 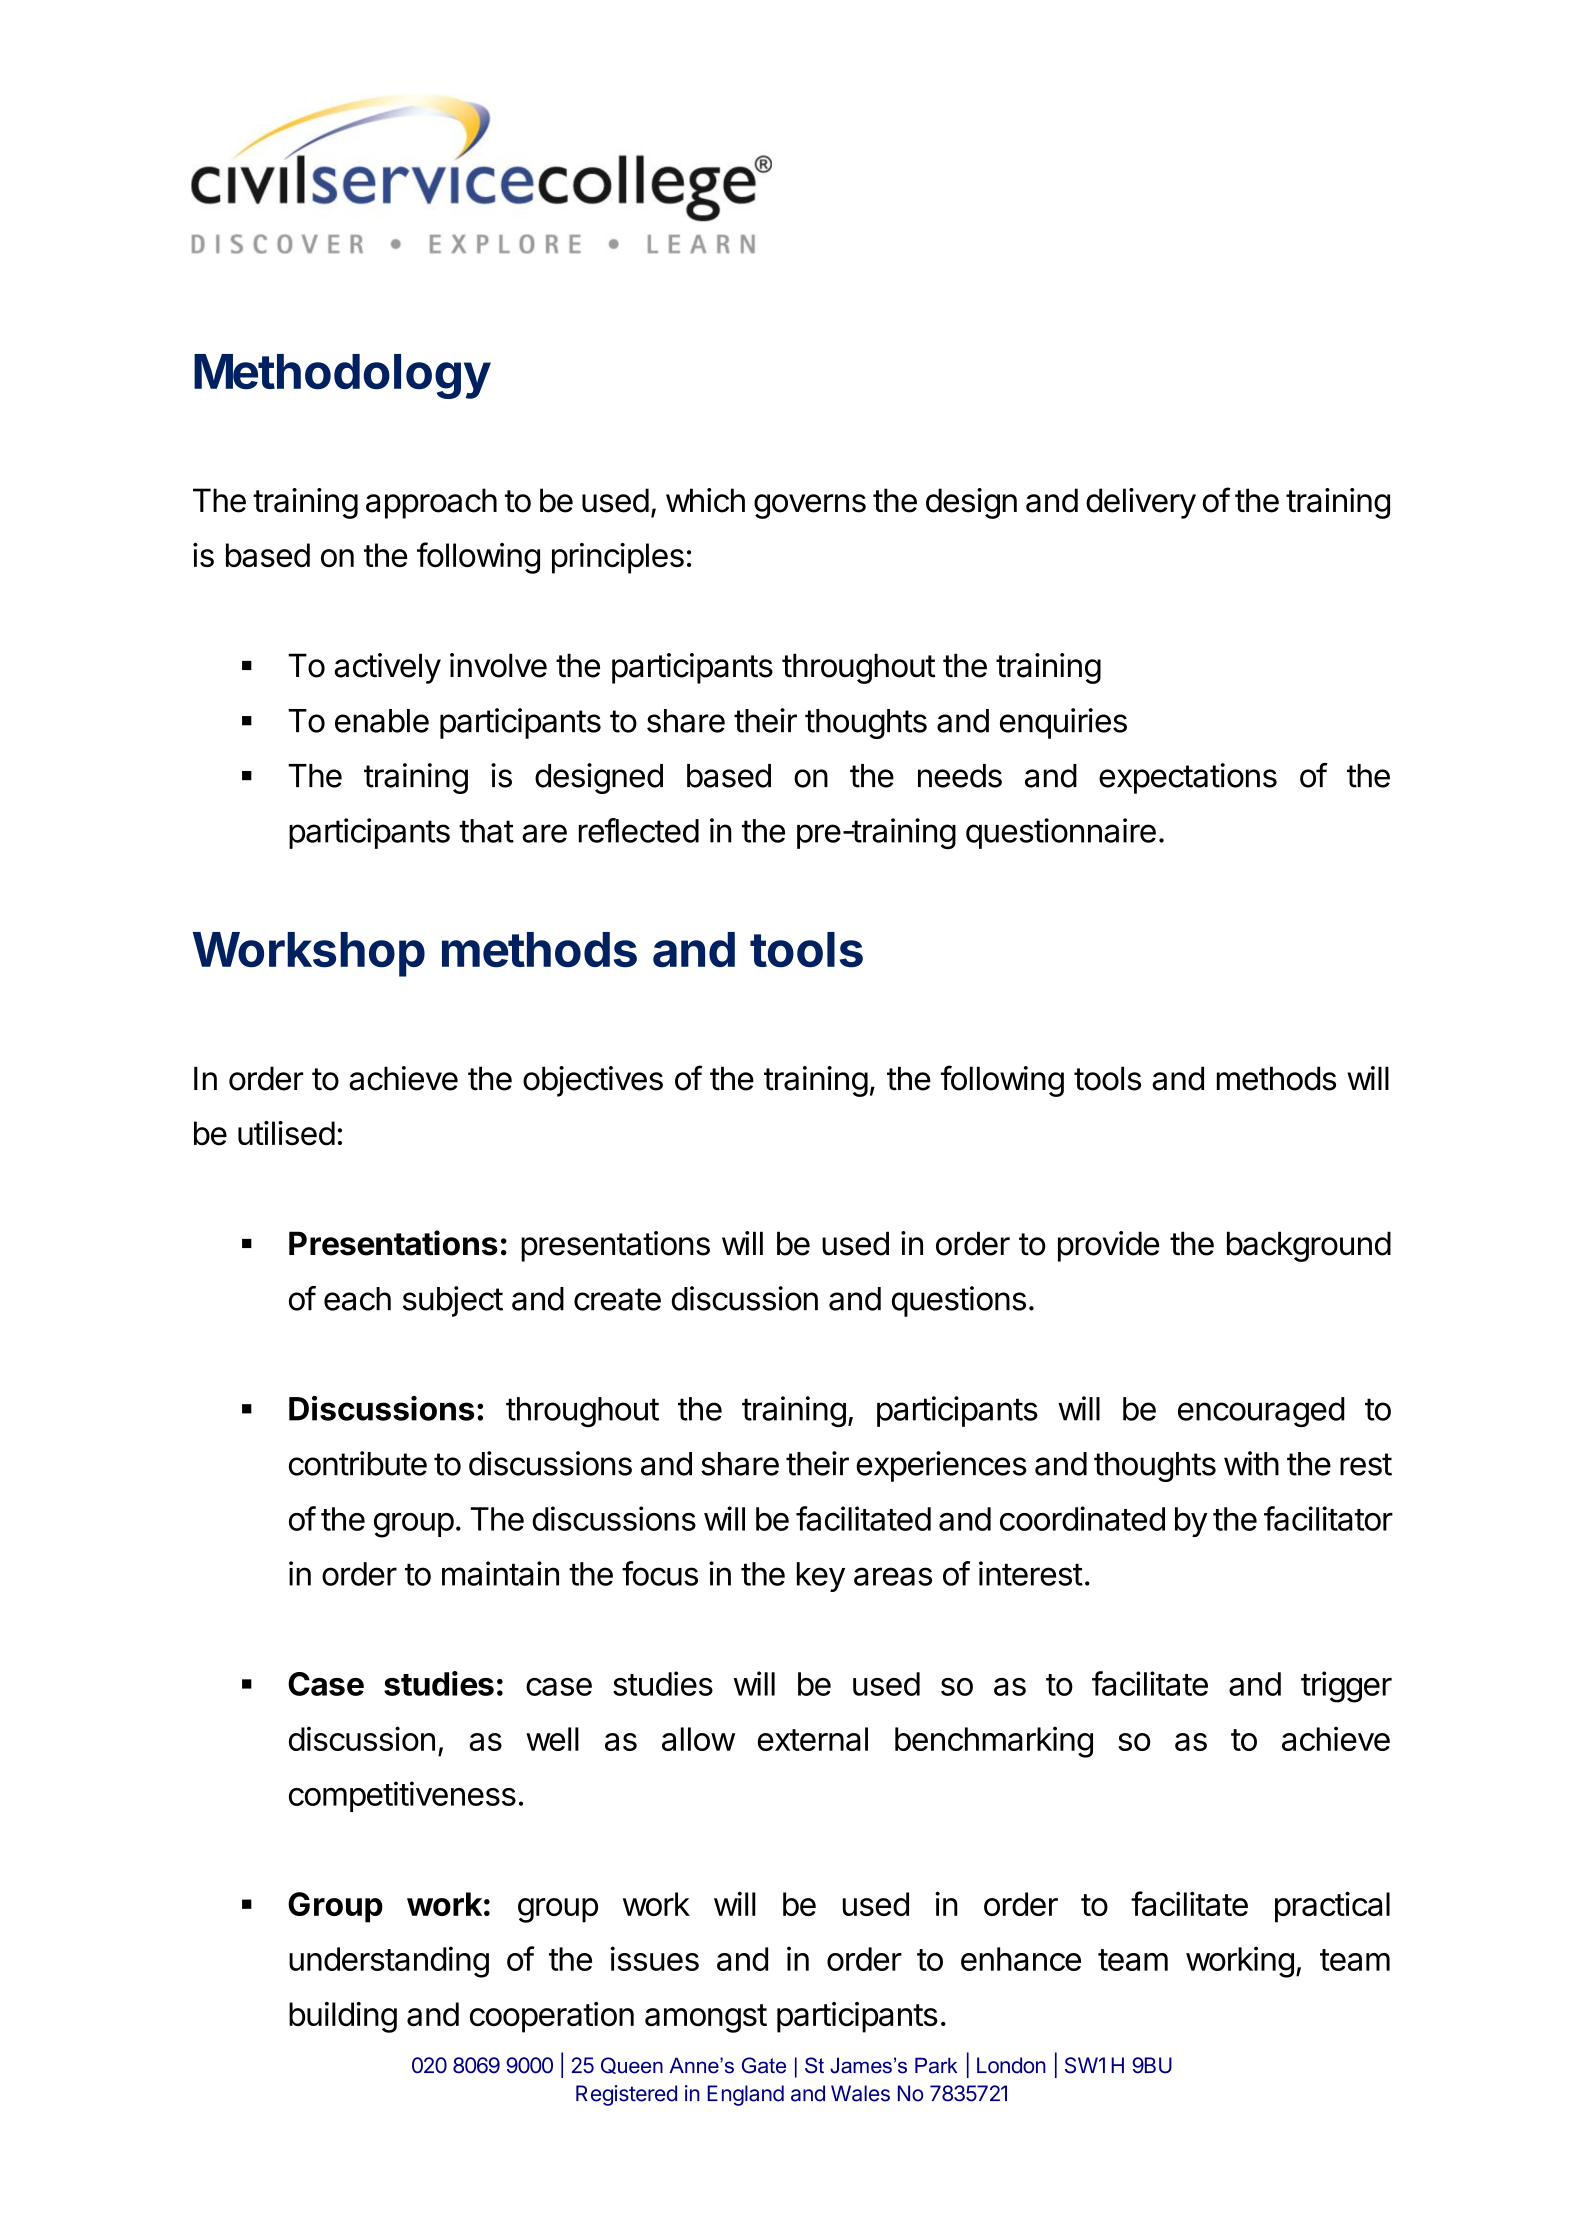 I want to click on contribute, so click(x=358, y=1463).
